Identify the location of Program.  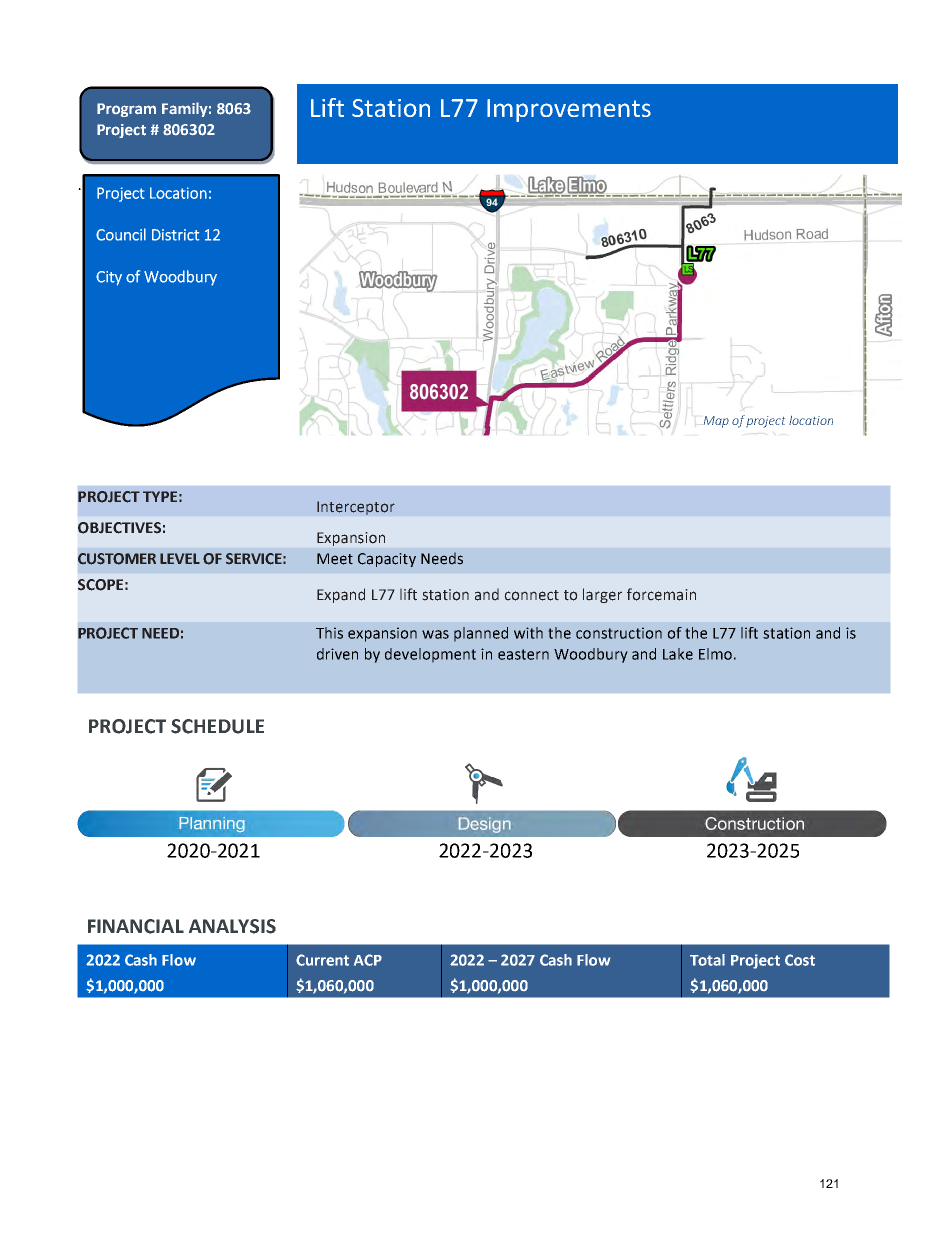
(126, 110).
